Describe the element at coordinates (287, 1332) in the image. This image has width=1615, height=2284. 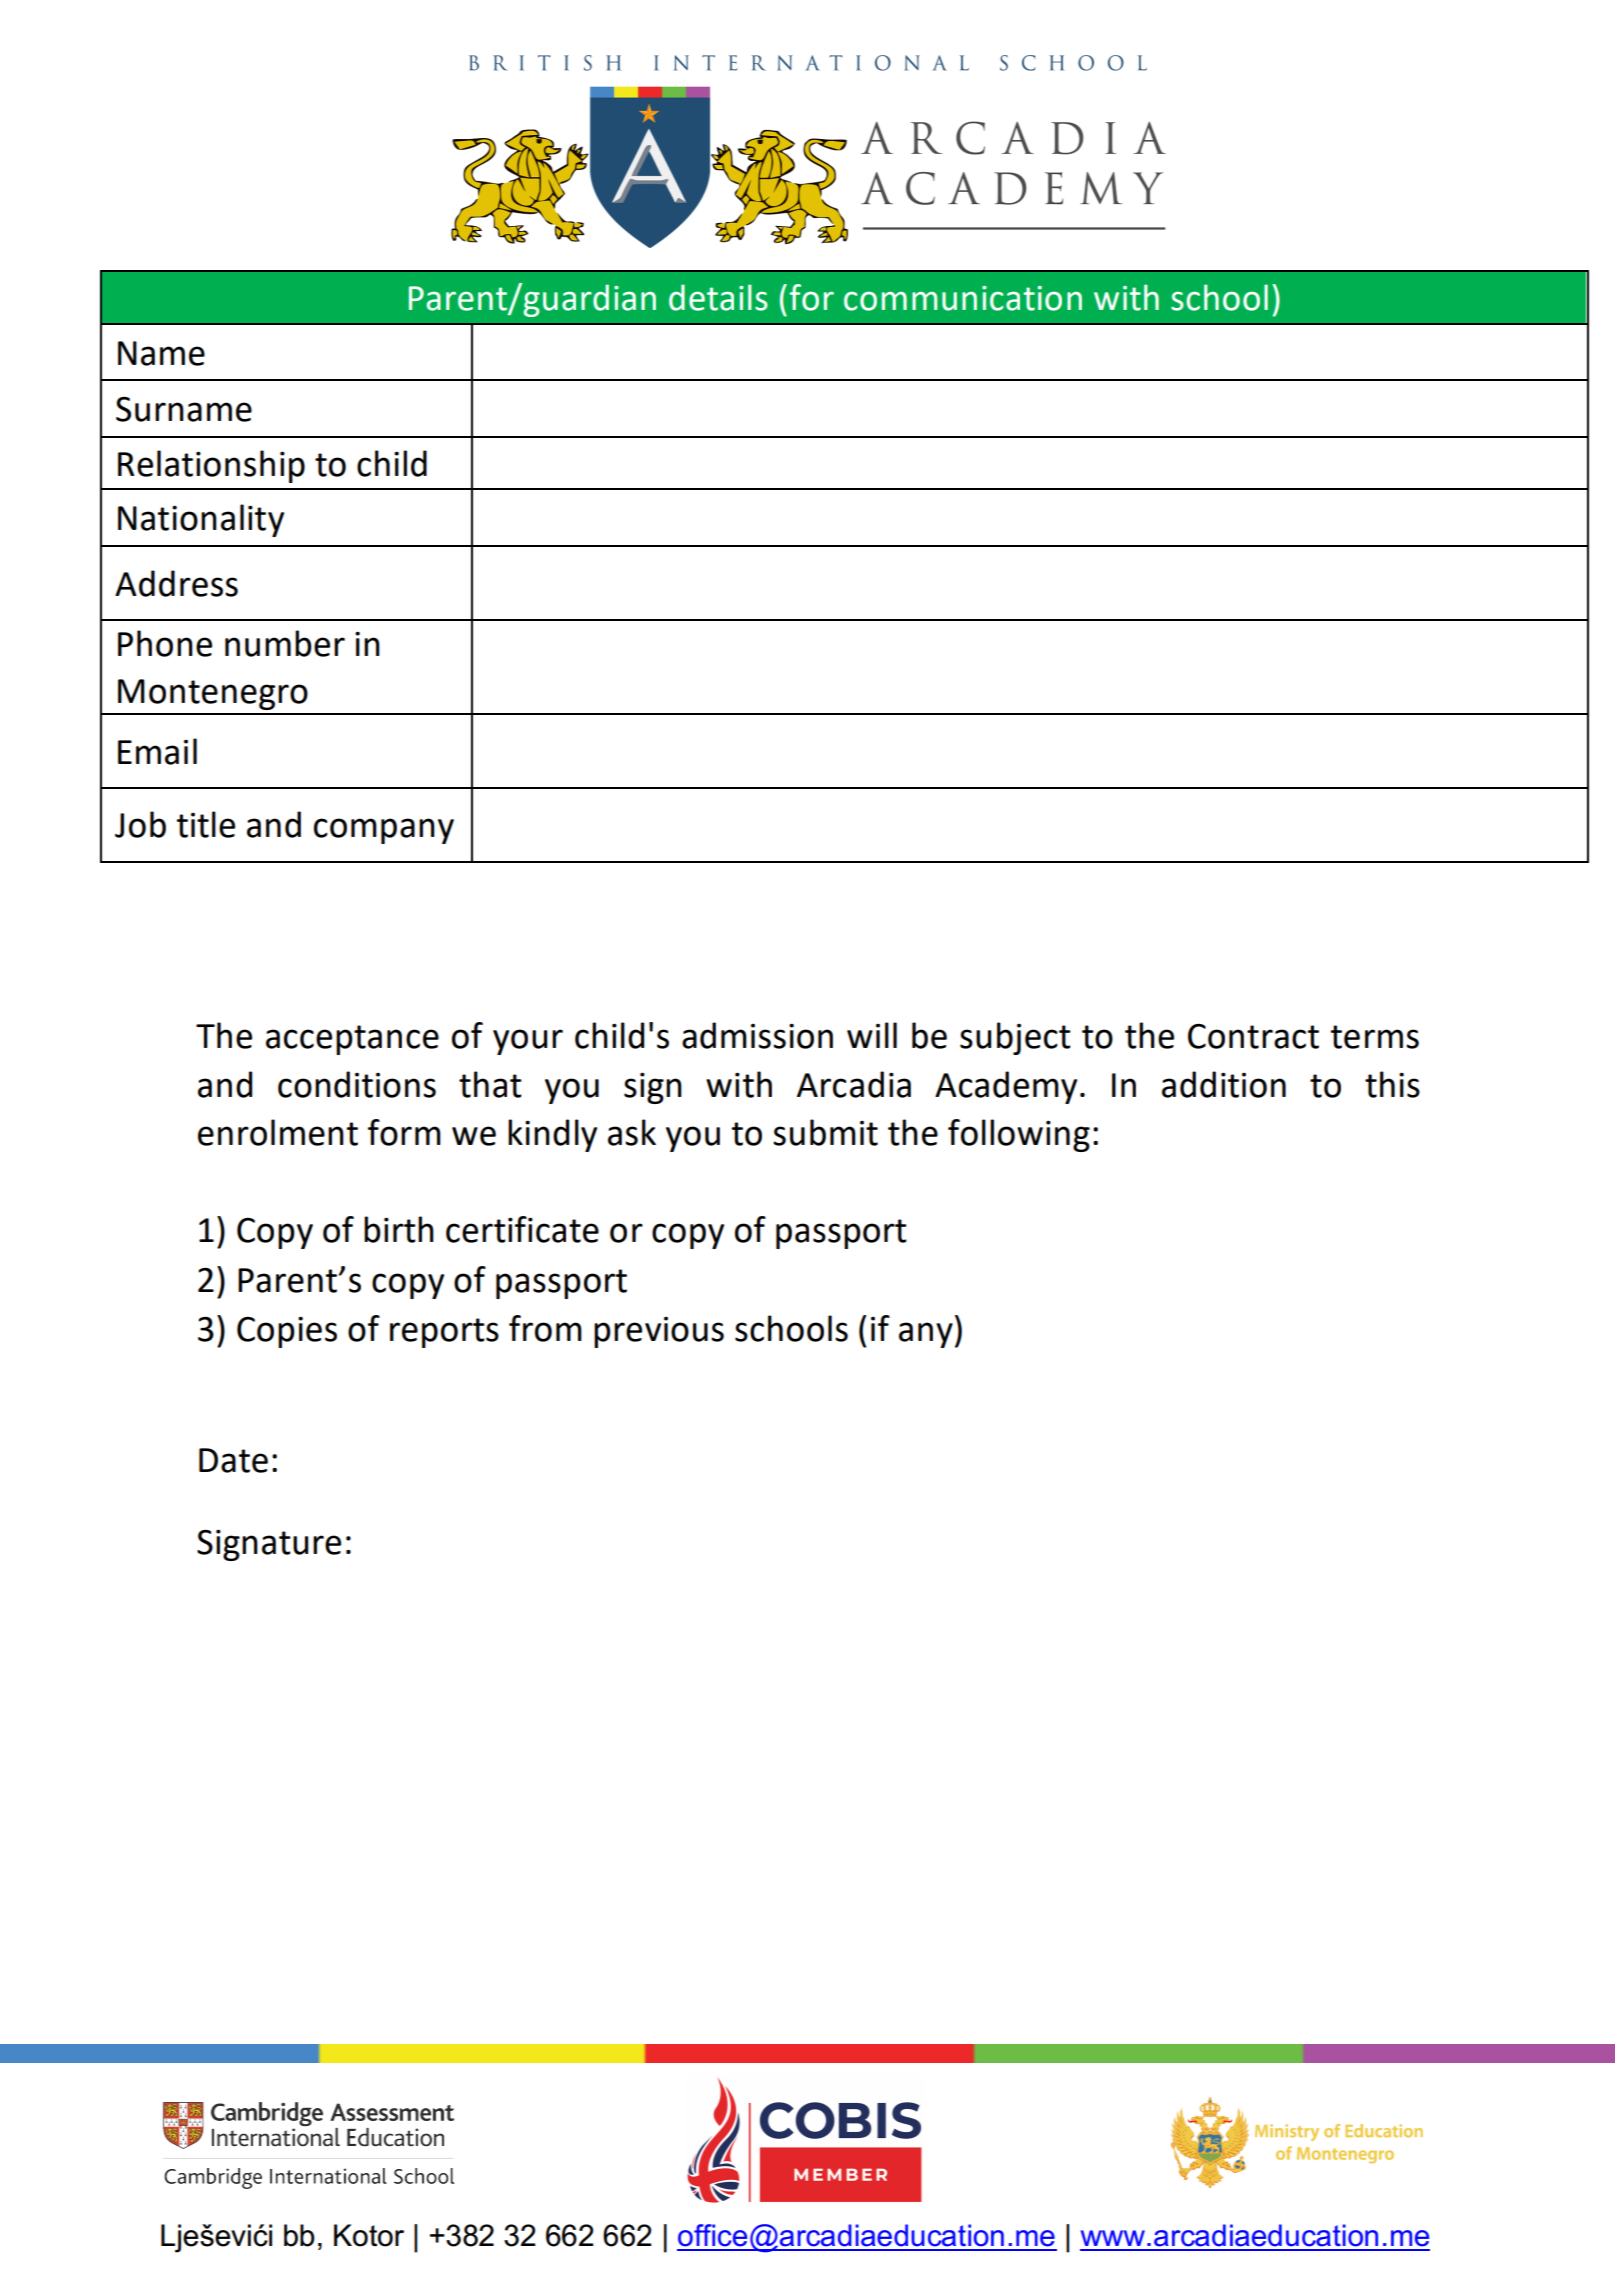
I see `Copies` at that location.
